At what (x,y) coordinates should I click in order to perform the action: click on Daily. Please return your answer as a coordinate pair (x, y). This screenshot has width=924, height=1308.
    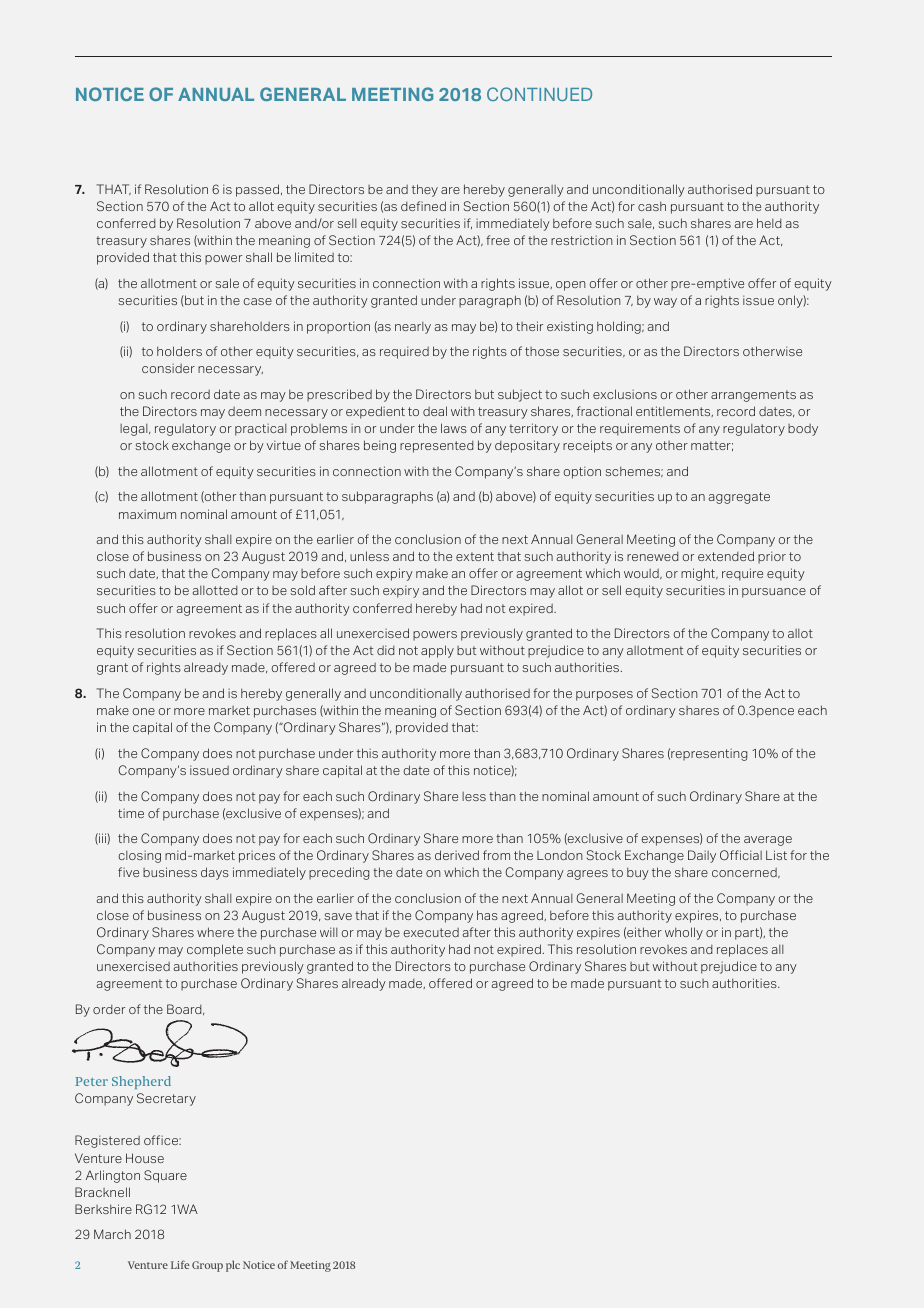
    Looking at the image, I should click on (702, 856).
